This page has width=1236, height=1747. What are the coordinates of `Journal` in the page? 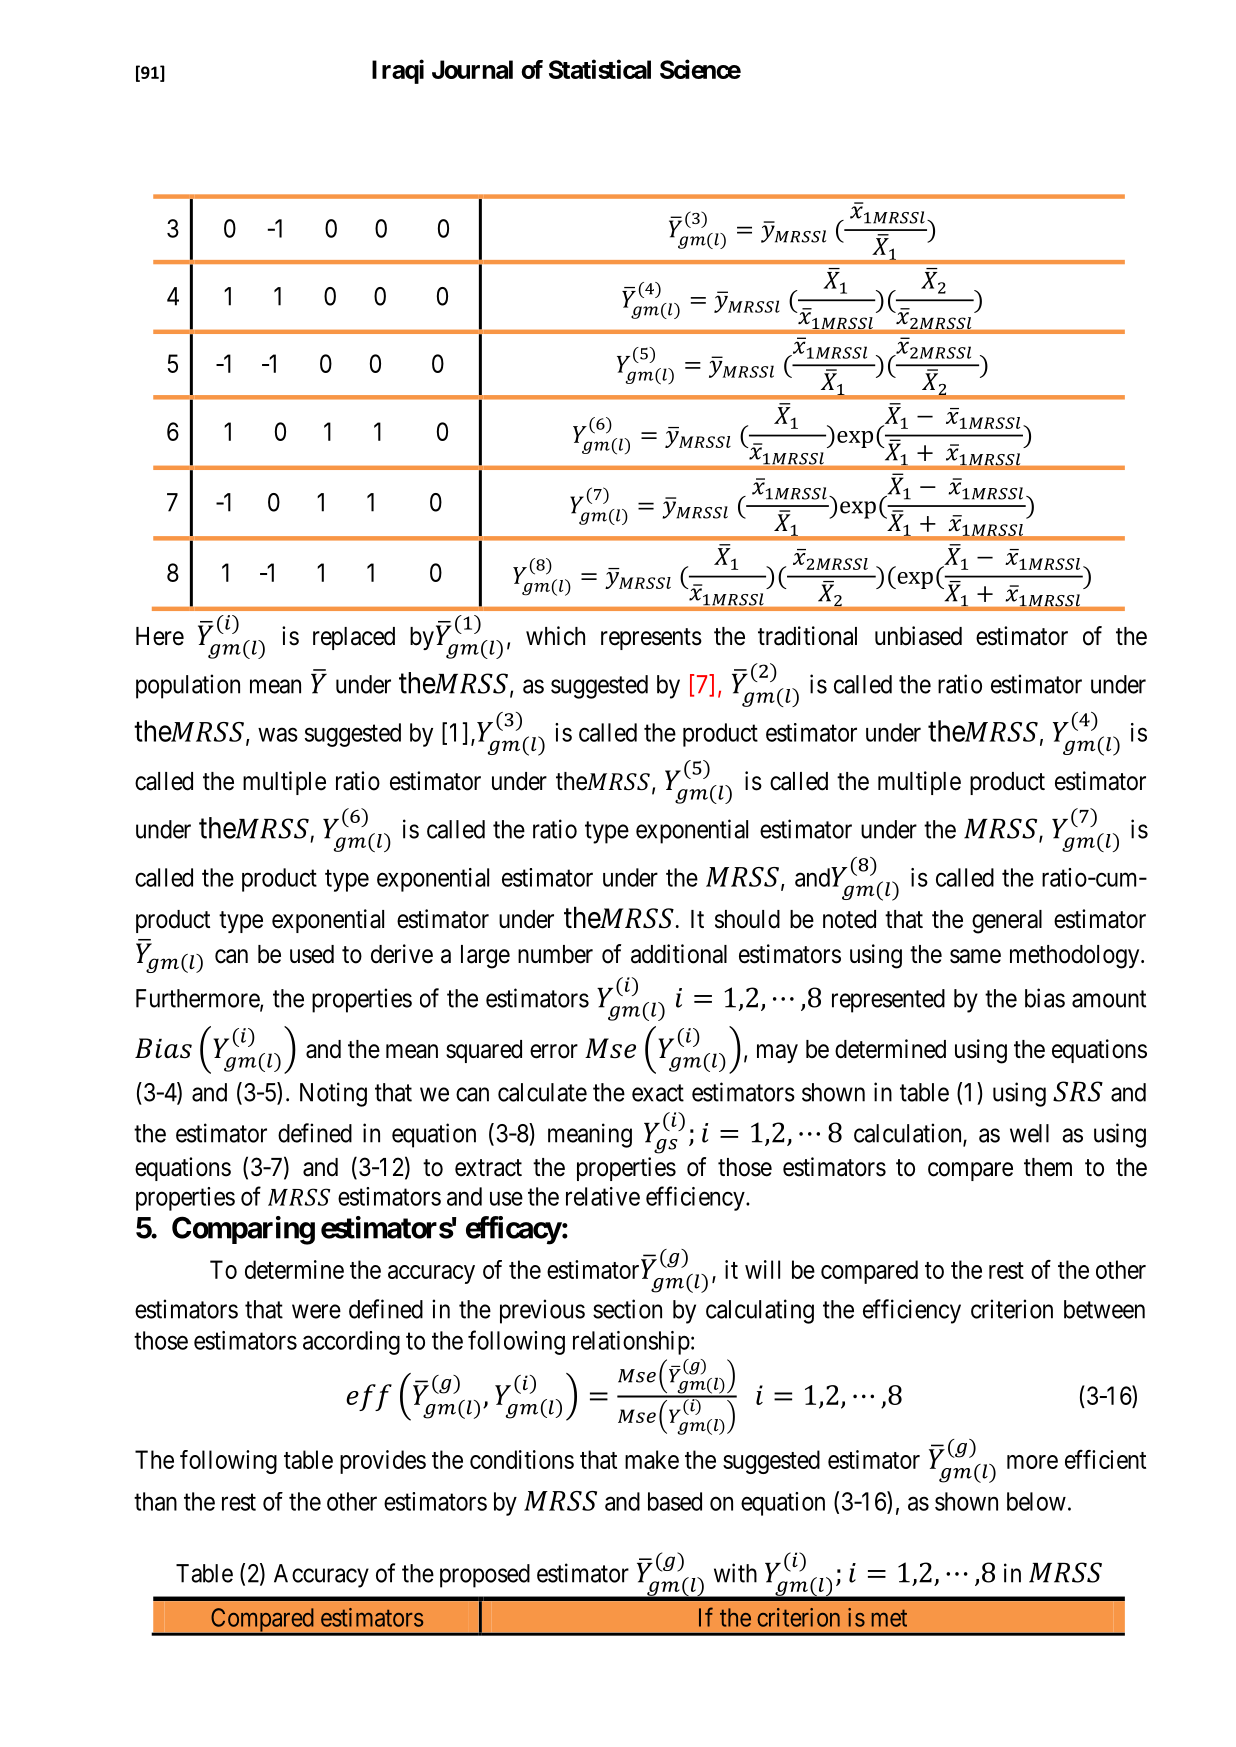 It's located at (472, 69).
